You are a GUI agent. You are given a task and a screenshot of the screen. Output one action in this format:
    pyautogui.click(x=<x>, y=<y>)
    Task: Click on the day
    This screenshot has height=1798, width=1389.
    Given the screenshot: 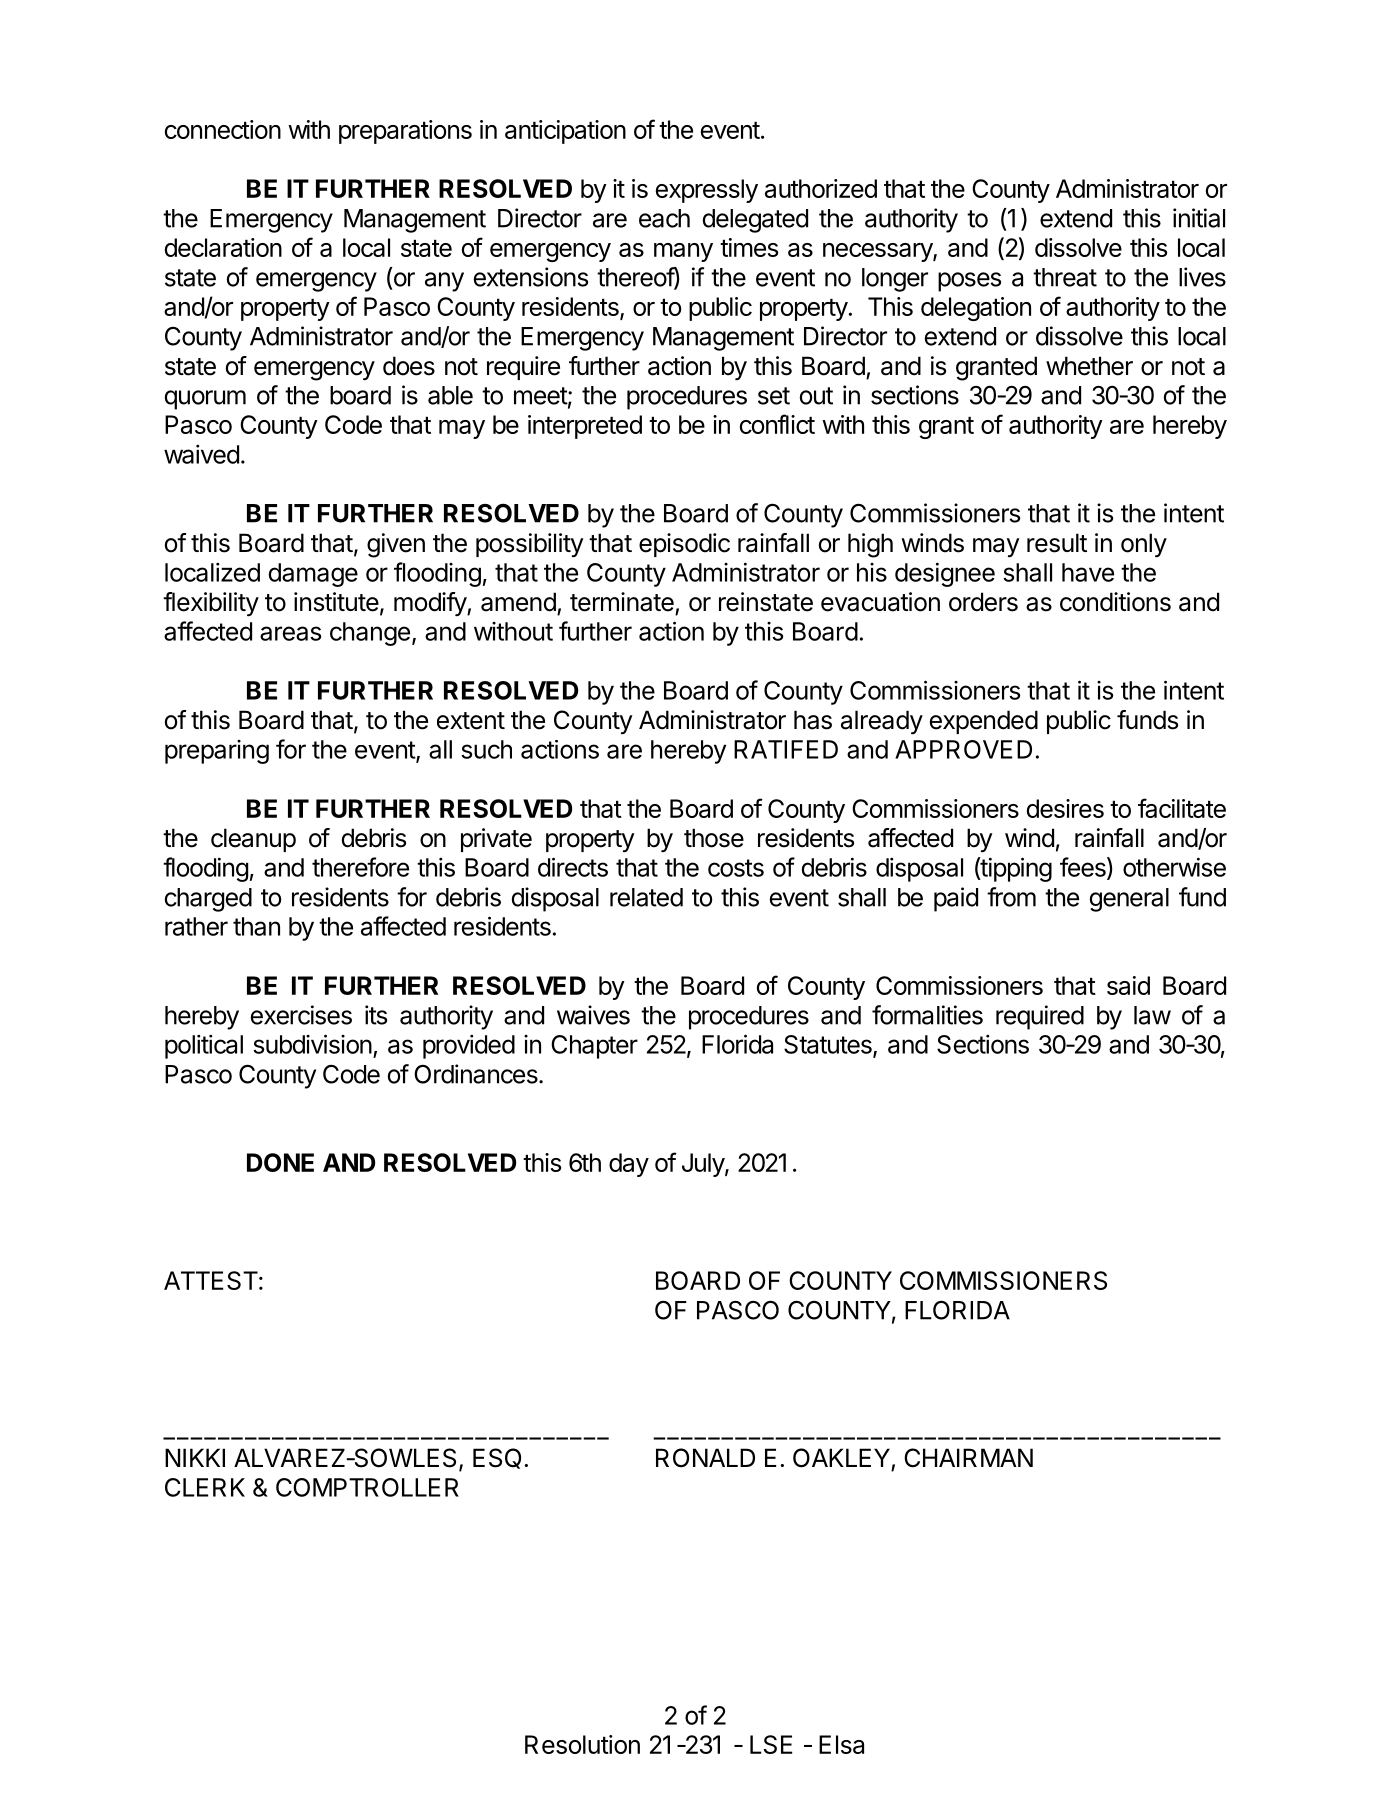 What is the action you would take?
    pyautogui.click(x=629, y=1165)
